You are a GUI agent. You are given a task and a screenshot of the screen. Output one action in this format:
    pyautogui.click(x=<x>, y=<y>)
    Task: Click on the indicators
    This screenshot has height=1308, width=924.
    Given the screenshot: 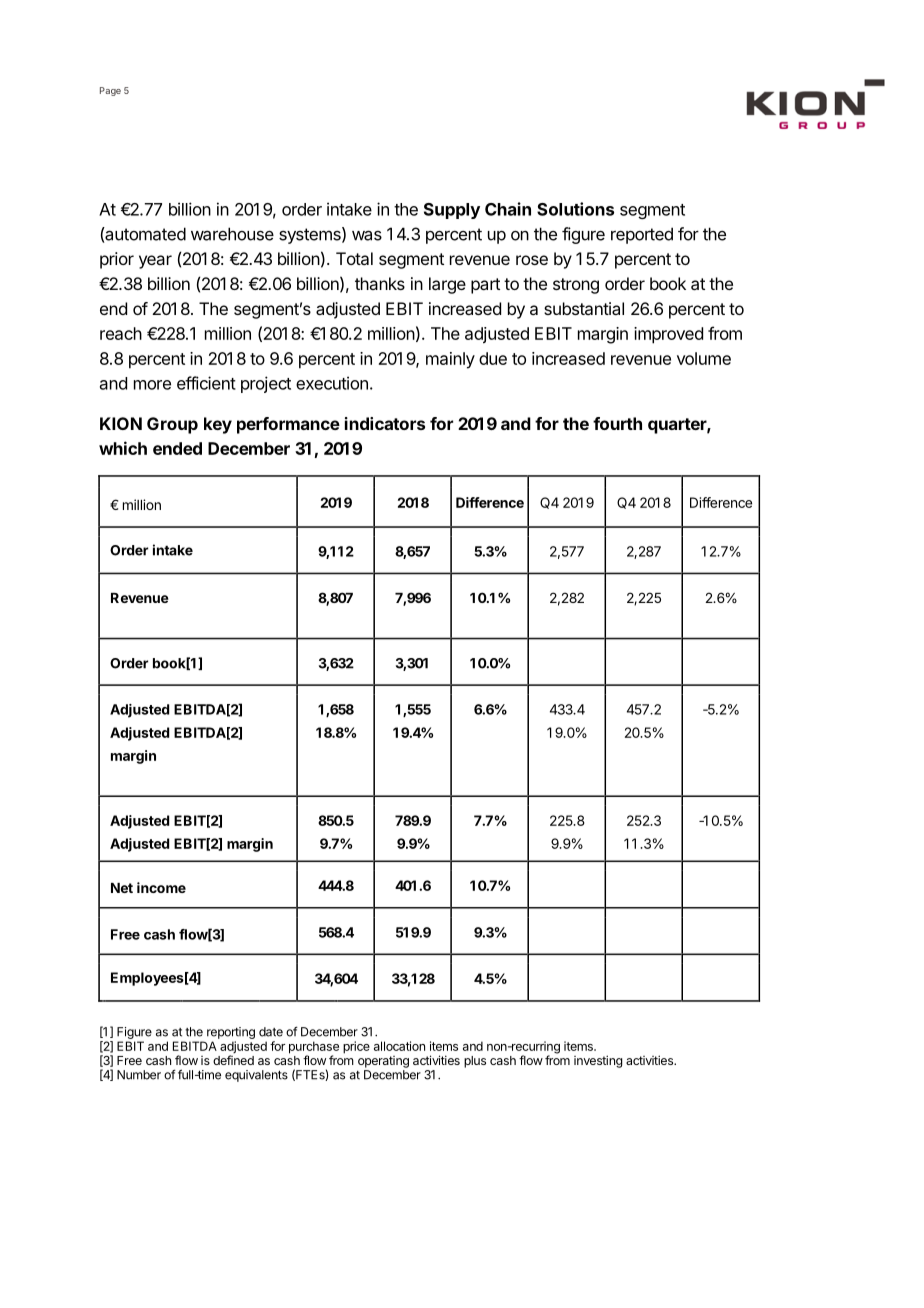 What is the action you would take?
    pyautogui.click(x=385, y=423)
